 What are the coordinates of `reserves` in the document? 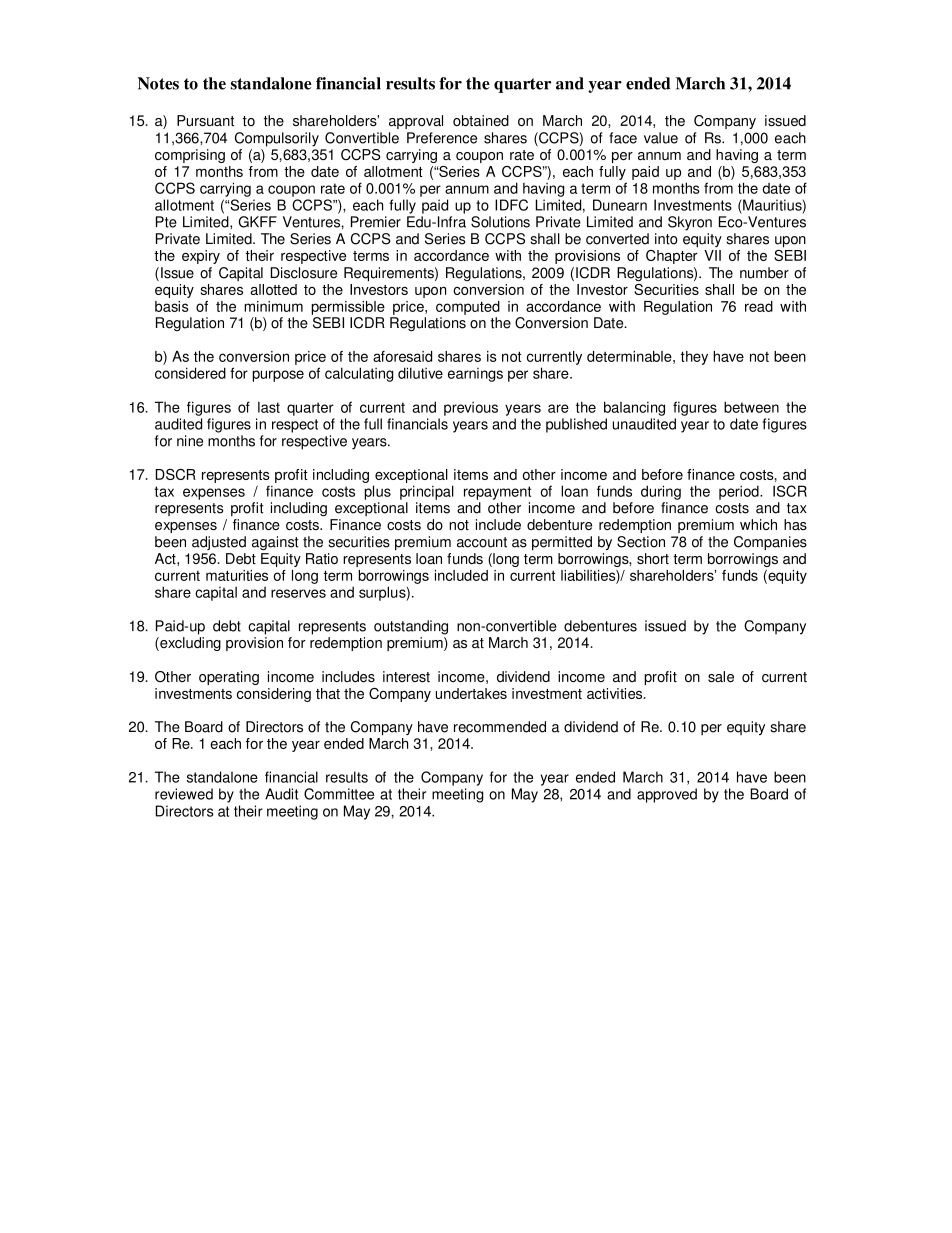 It's located at (298, 593).
